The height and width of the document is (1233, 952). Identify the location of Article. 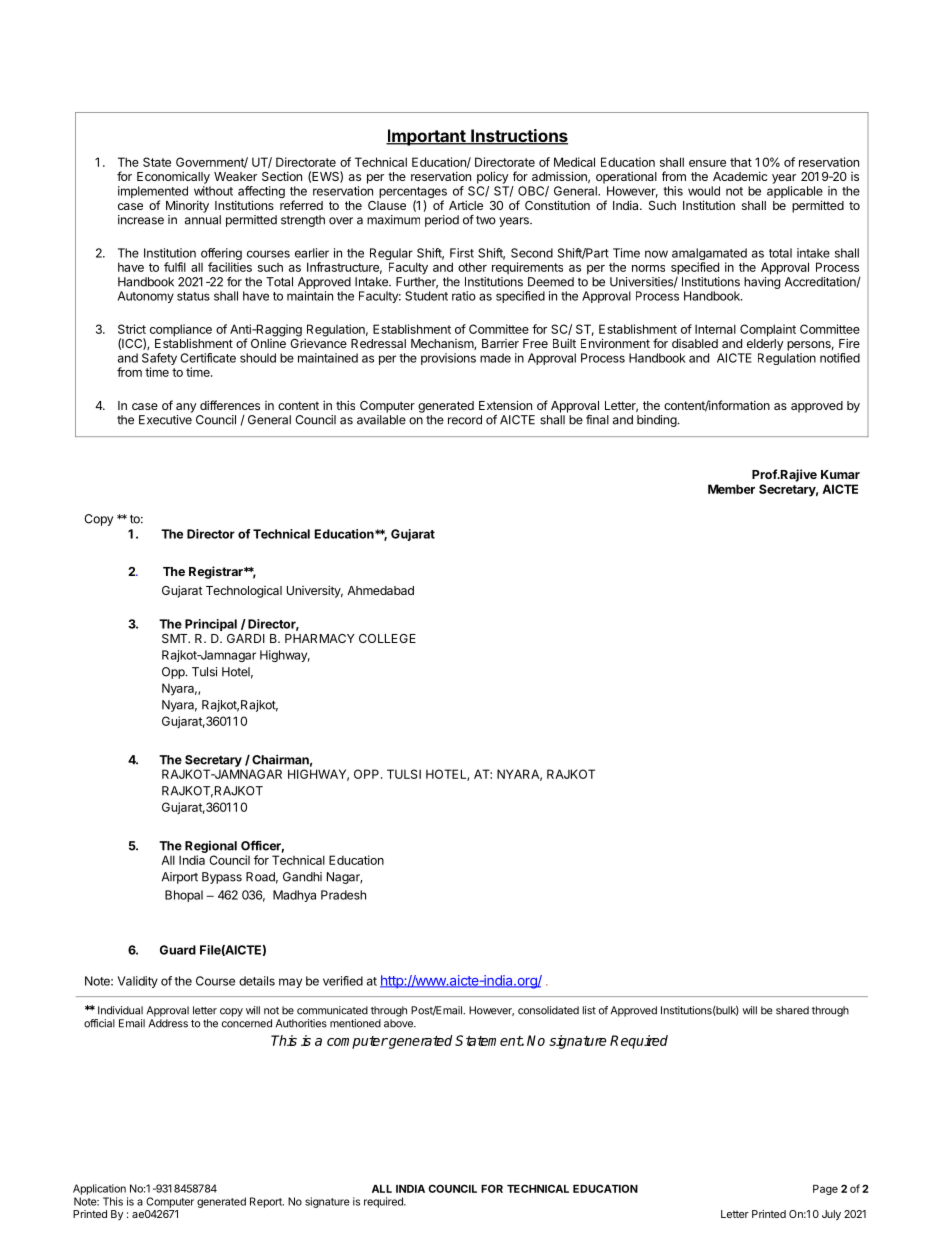
(466, 205).
